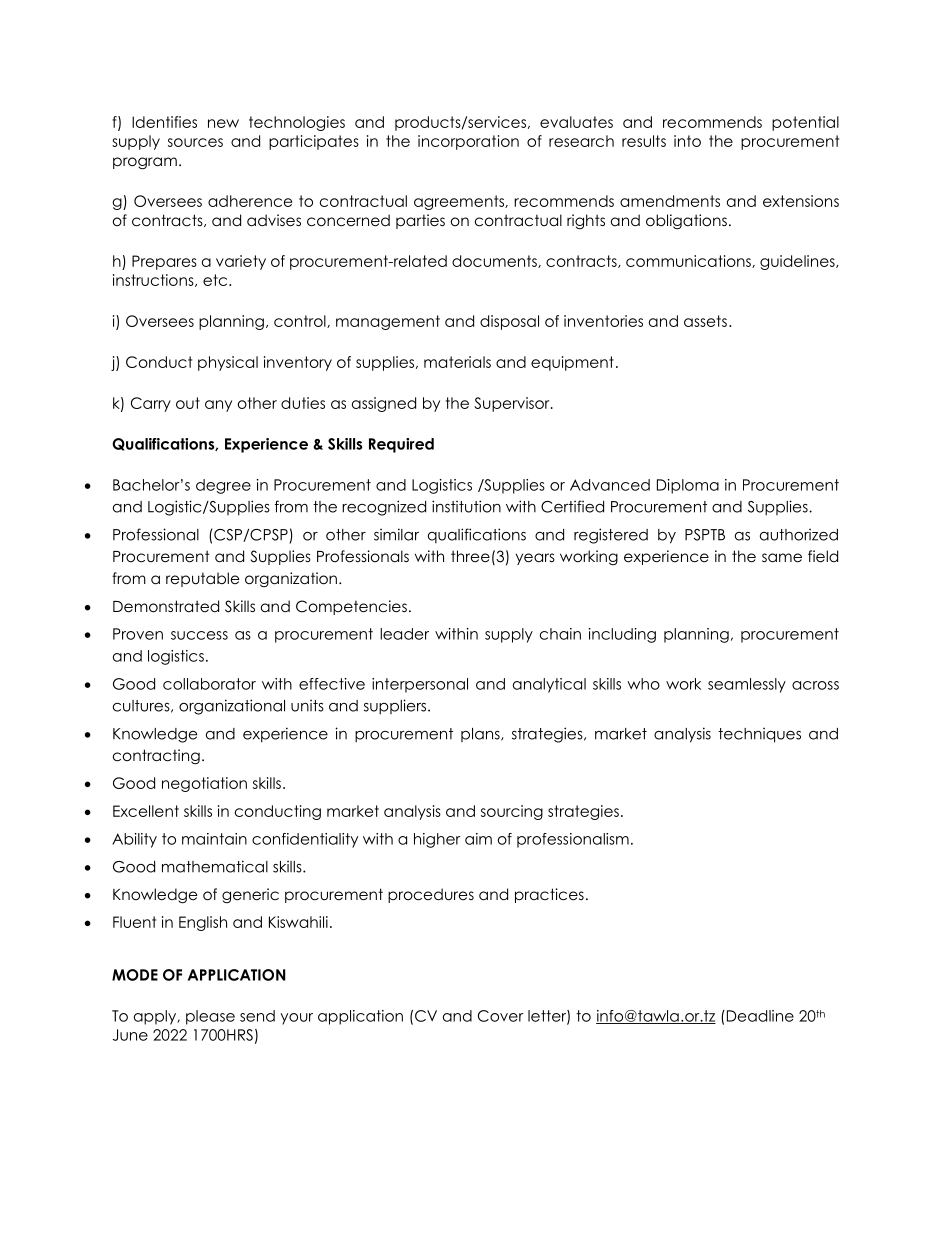  I want to click on Cover, so click(501, 1016).
